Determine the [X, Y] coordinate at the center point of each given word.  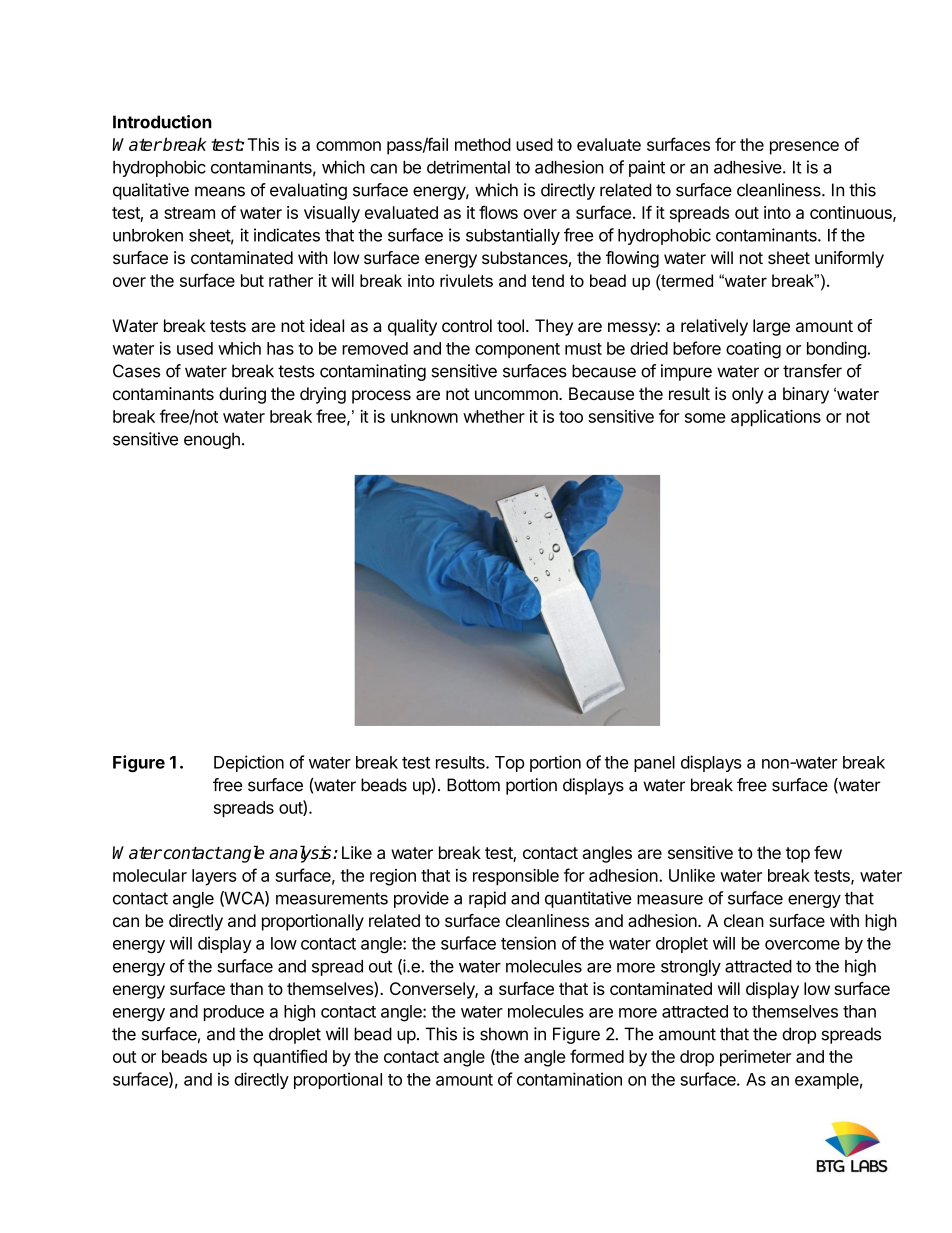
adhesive [748, 167]
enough [212, 440]
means [220, 191]
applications [776, 418]
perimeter [755, 1058]
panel [654, 764]
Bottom [473, 785]
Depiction [249, 763]
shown [504, 1034]
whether [494, 416]
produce [234, 1013]
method [483, 144]
